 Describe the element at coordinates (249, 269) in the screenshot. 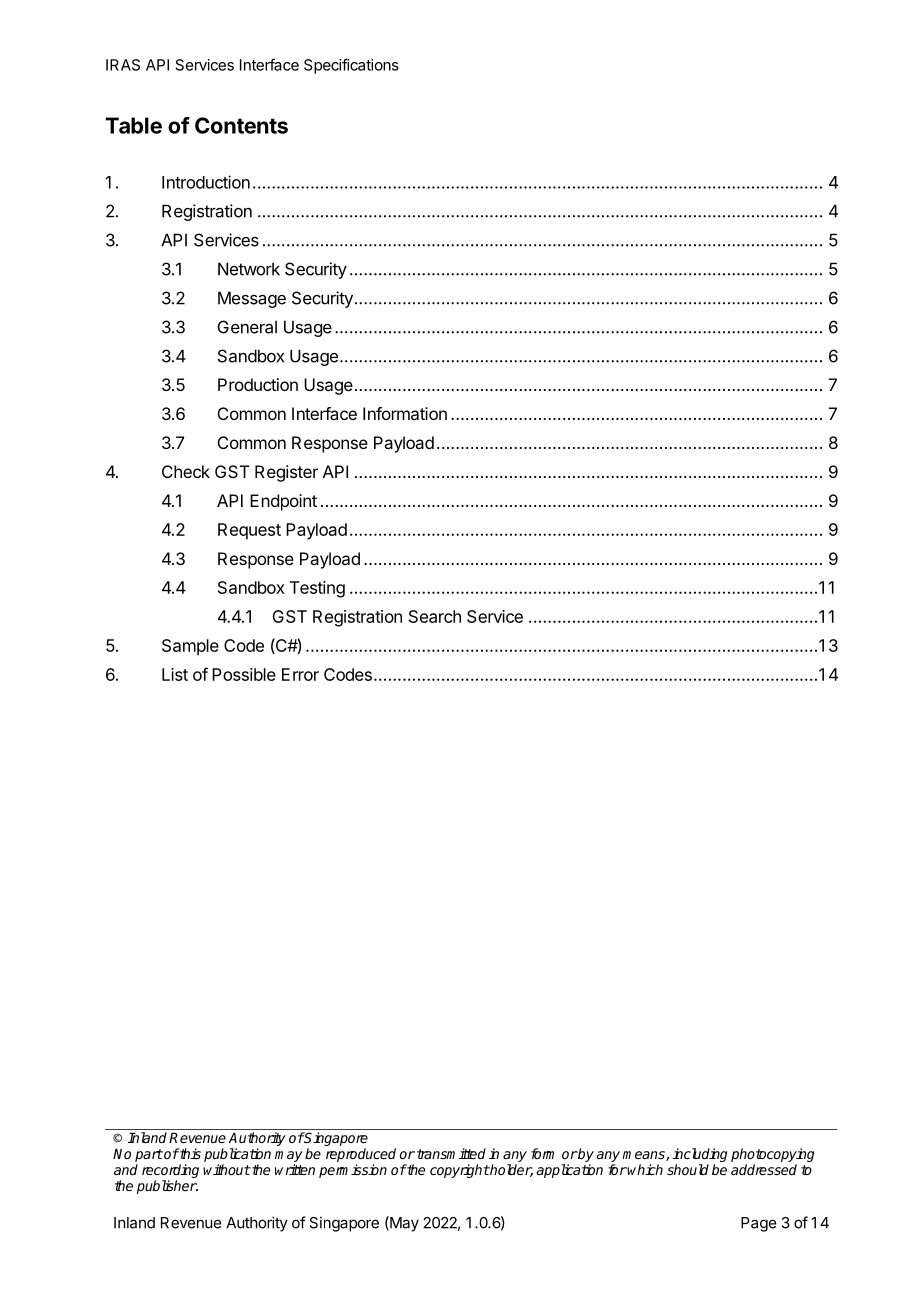

I see `Network` at that location.
